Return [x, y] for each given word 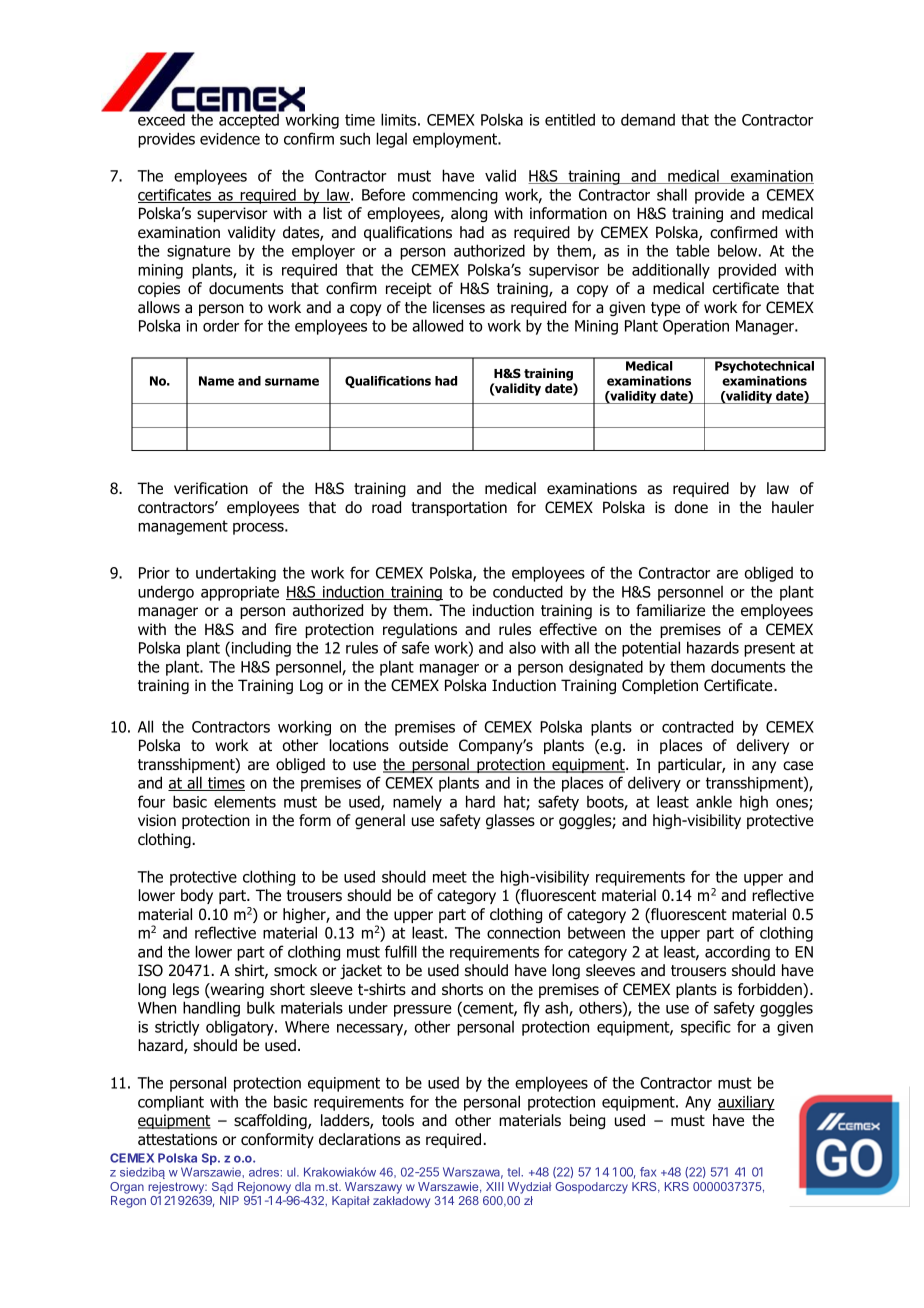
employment [456, 140]
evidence [230, 138]
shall [672, 194]
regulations [420, 630]
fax [648, 1172]
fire [286, 629]
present [769, 649]
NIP [229, 1200]
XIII [495, 1186]
